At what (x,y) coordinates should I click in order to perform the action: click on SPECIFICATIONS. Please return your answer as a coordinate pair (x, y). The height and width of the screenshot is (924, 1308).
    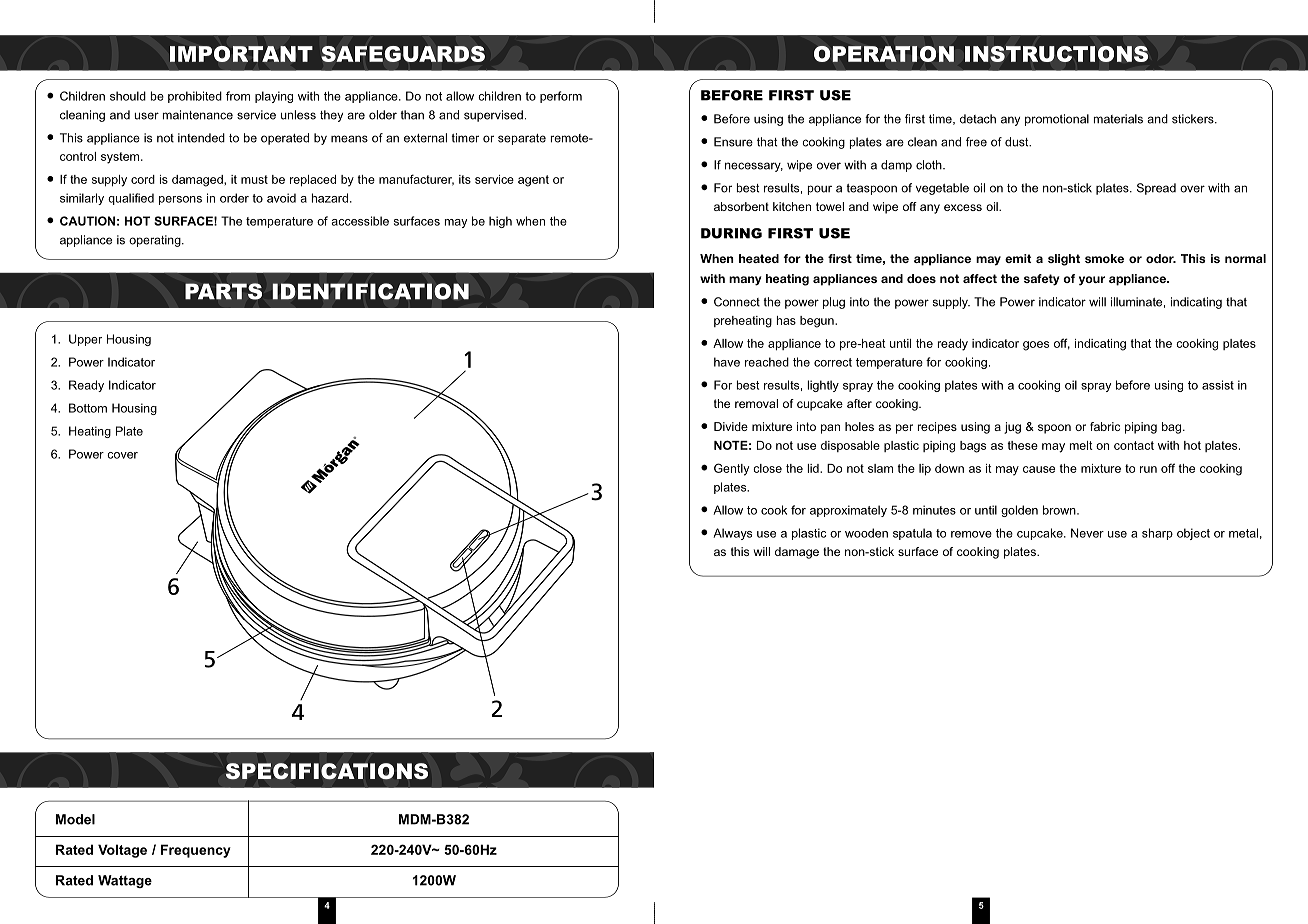
    Looking at the image, I should click on (327, 771).
